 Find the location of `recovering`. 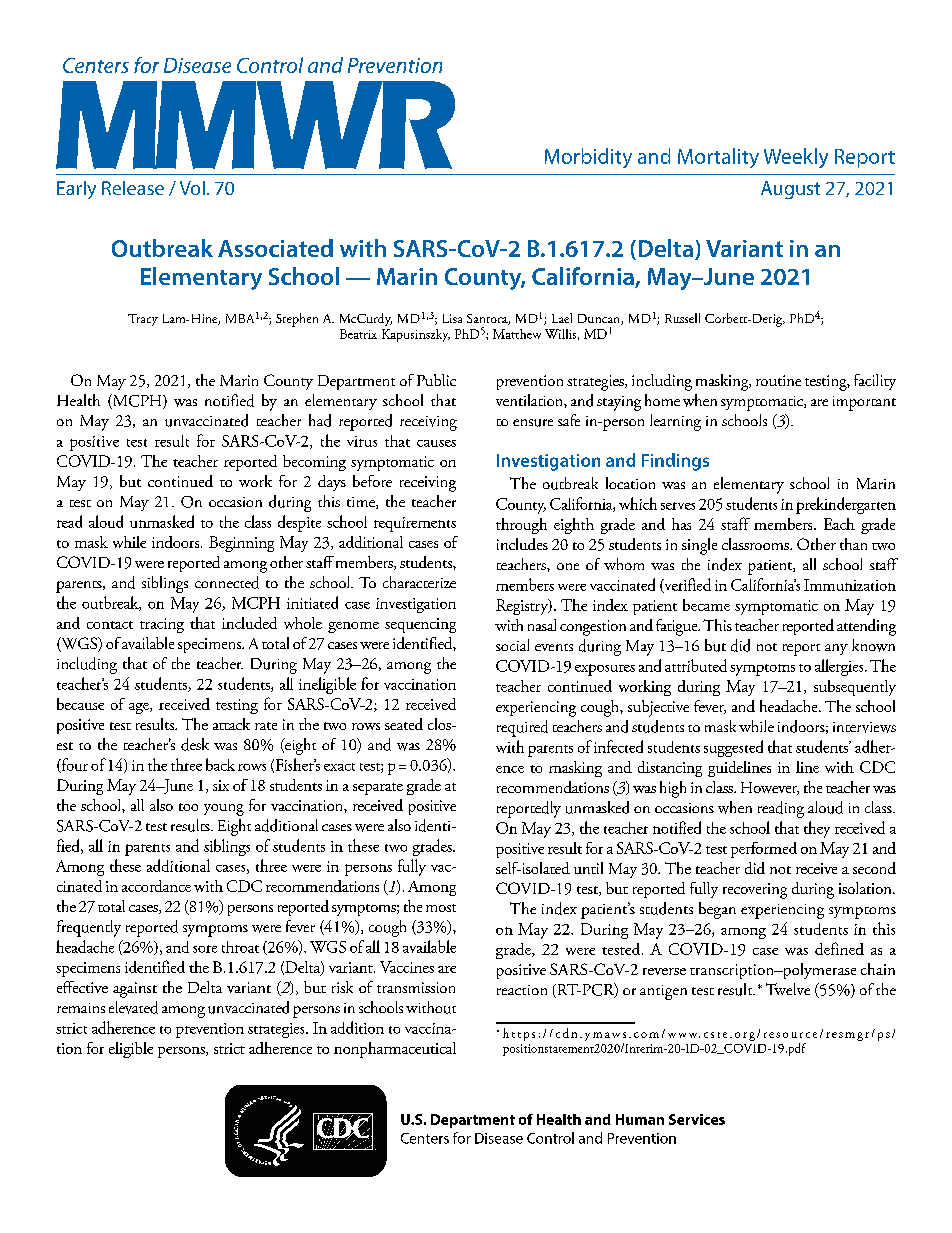

recovering is located at coordinates (755, 891).
